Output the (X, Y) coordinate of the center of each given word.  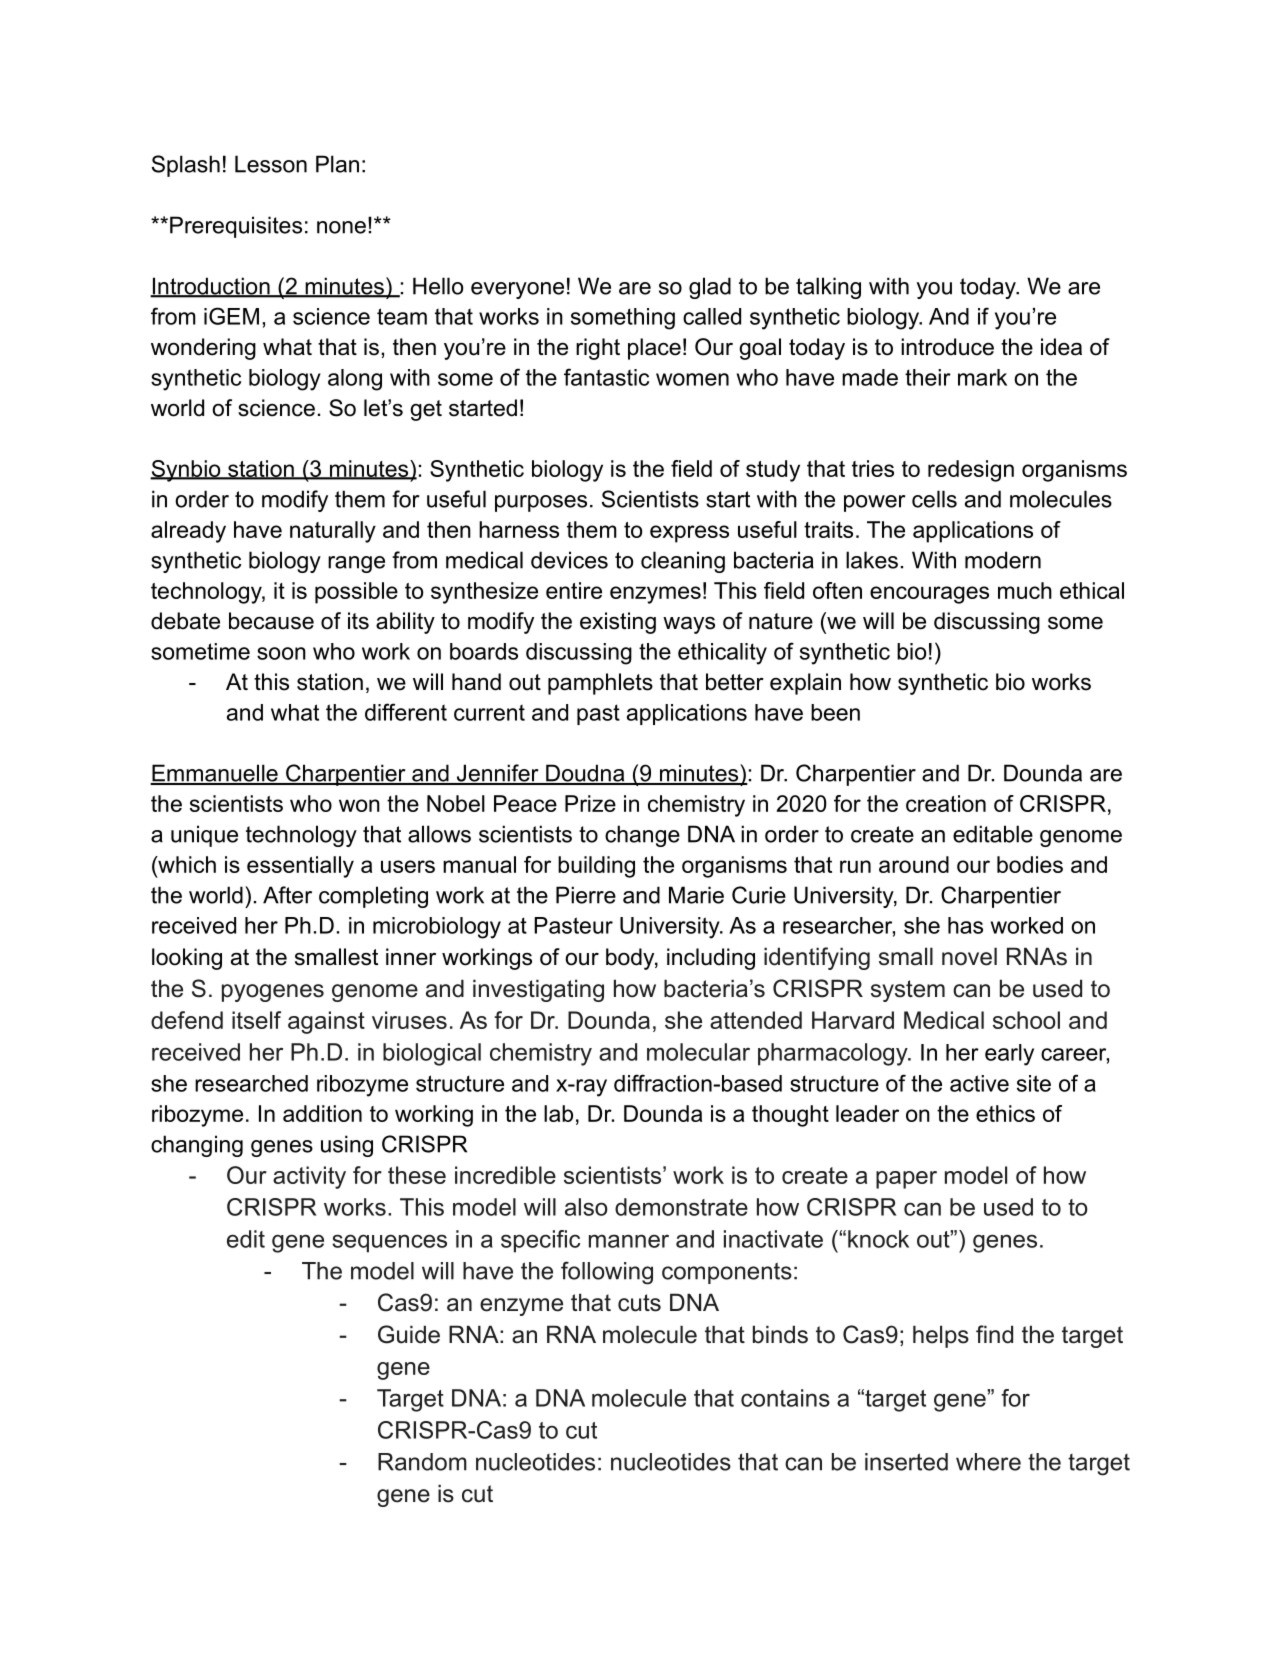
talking (828, 288)
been (835, 712)
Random (422, 1462)
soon (281, 653)
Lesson (271, 164)
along (355, 380)
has (965, 925)
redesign (971, 471)
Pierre (586, 895)
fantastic (606, 377)
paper (906, 1180)
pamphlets (600, 684)
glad (710, 288)
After (287, 895)
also (586, 1207)
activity (309, 1177)
